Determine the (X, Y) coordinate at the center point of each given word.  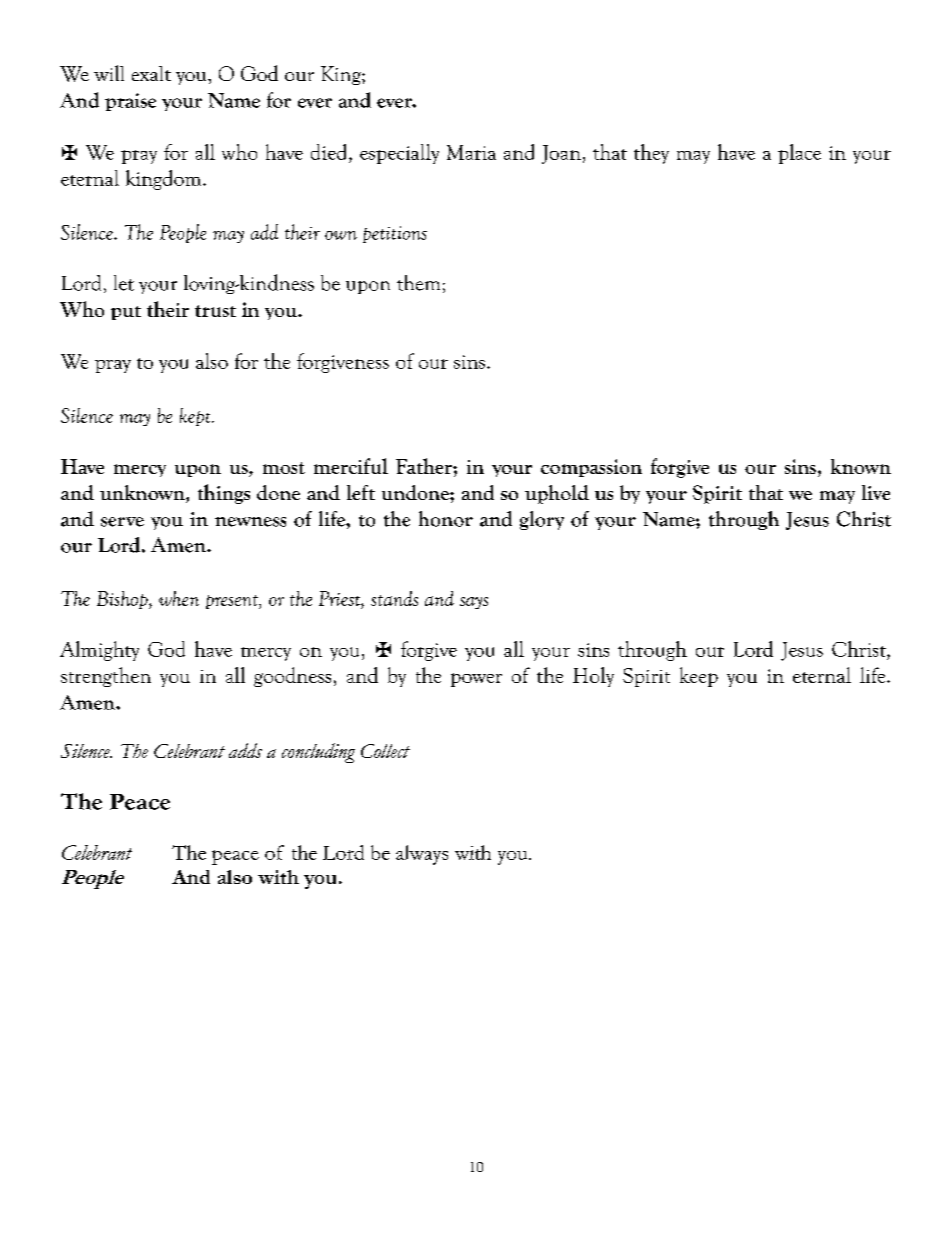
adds (245, 750)
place (799, 154)
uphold (557, 494)
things (224, 494)
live (876, 492)
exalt (151, 73)
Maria (471, 152)
